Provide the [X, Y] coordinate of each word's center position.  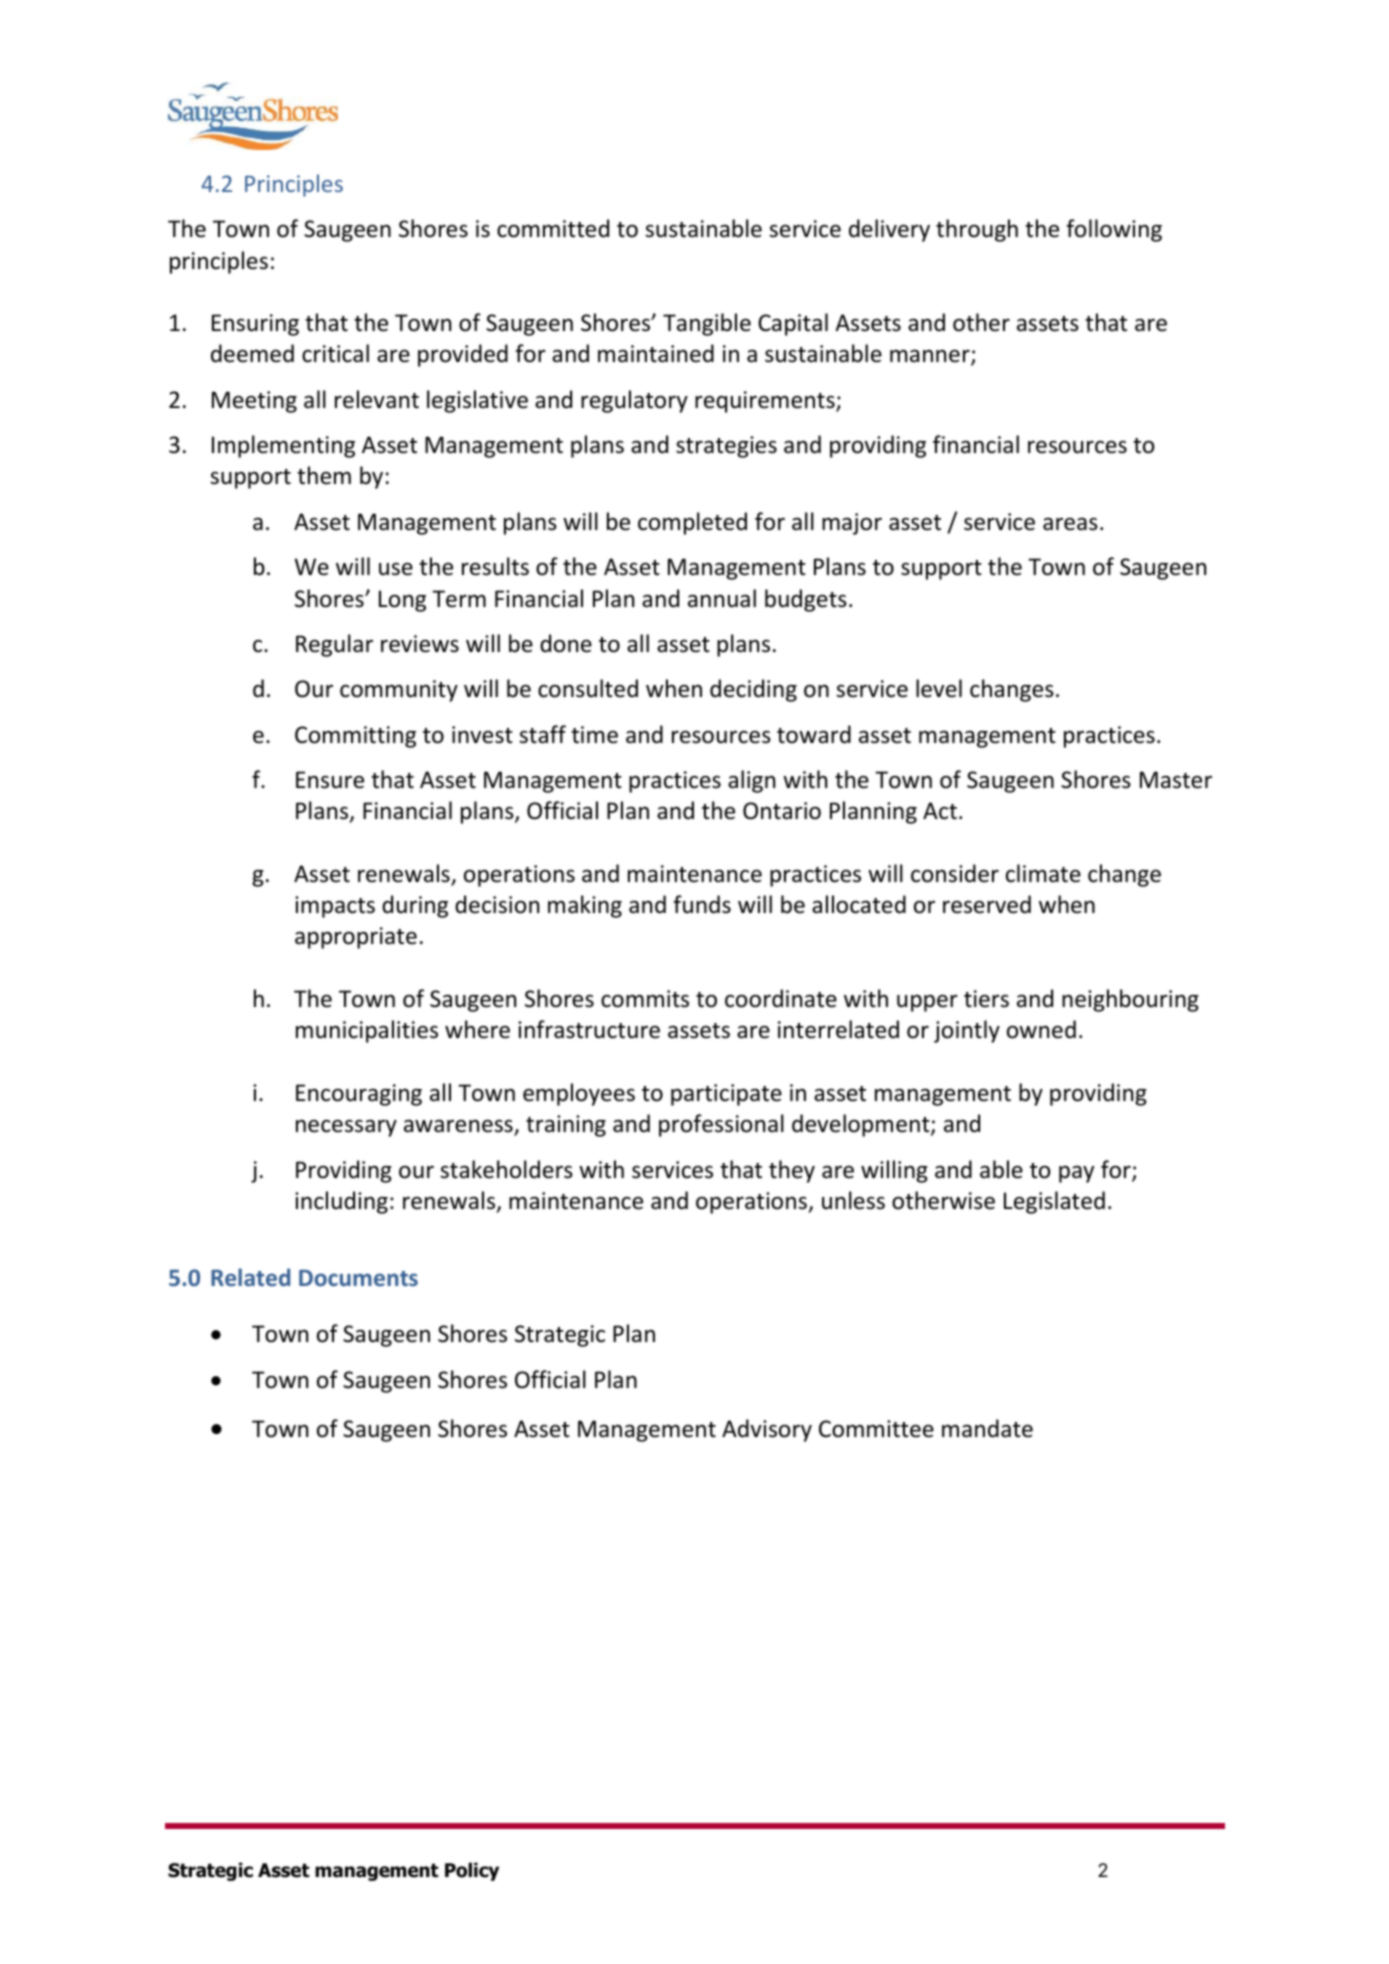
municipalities [367, 1031]
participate [726, 1095]
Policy [472, 1871]
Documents [358, 1278]
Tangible [707, 324]
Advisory [767, 1430]
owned [1041, 1029]
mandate [987, 1428]
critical [335, 353]
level [939, 688]
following [1114, 230]
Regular [334, 645]
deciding [753, 690]
